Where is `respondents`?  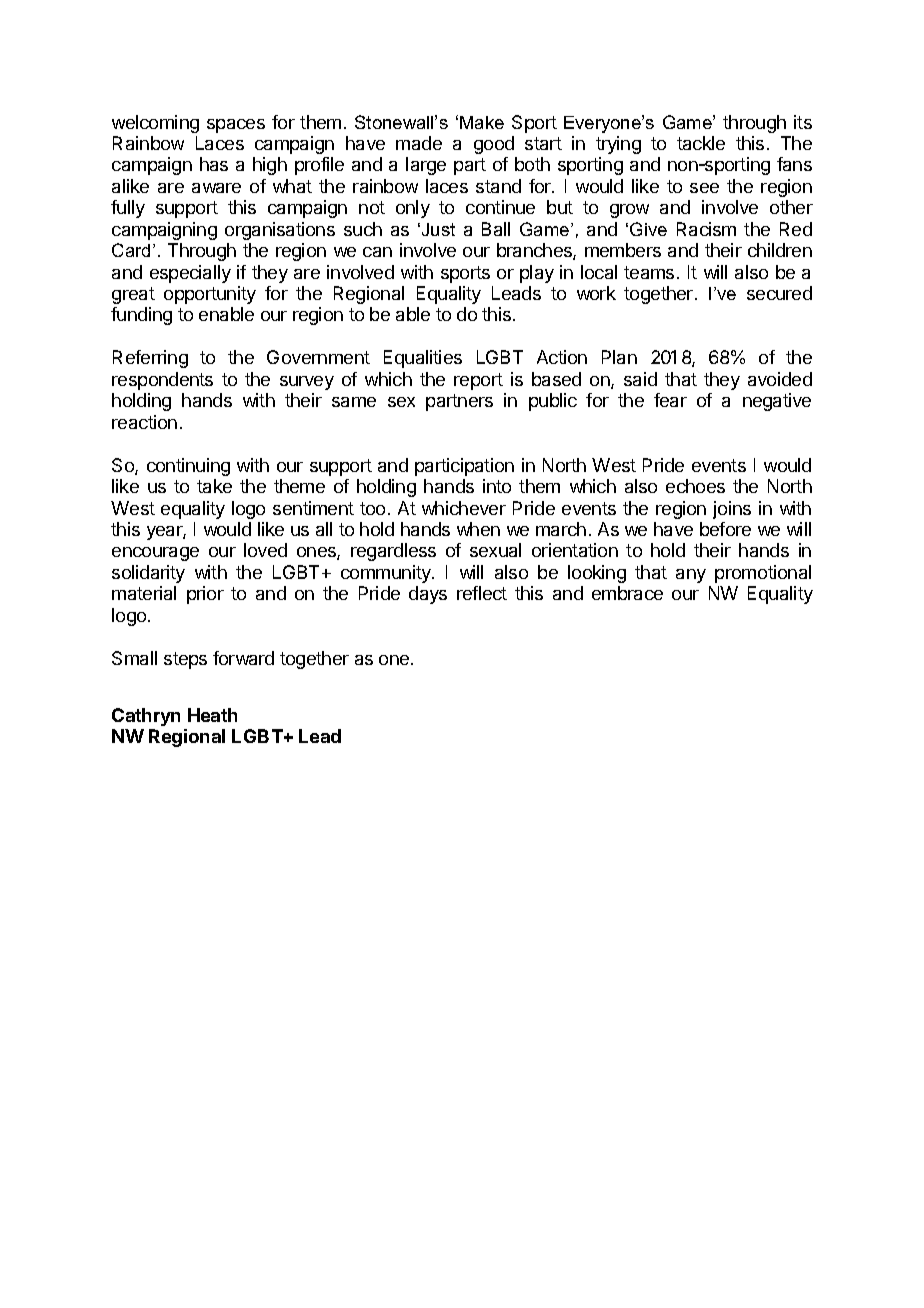 respondents is located at coordinates (162, 381).
